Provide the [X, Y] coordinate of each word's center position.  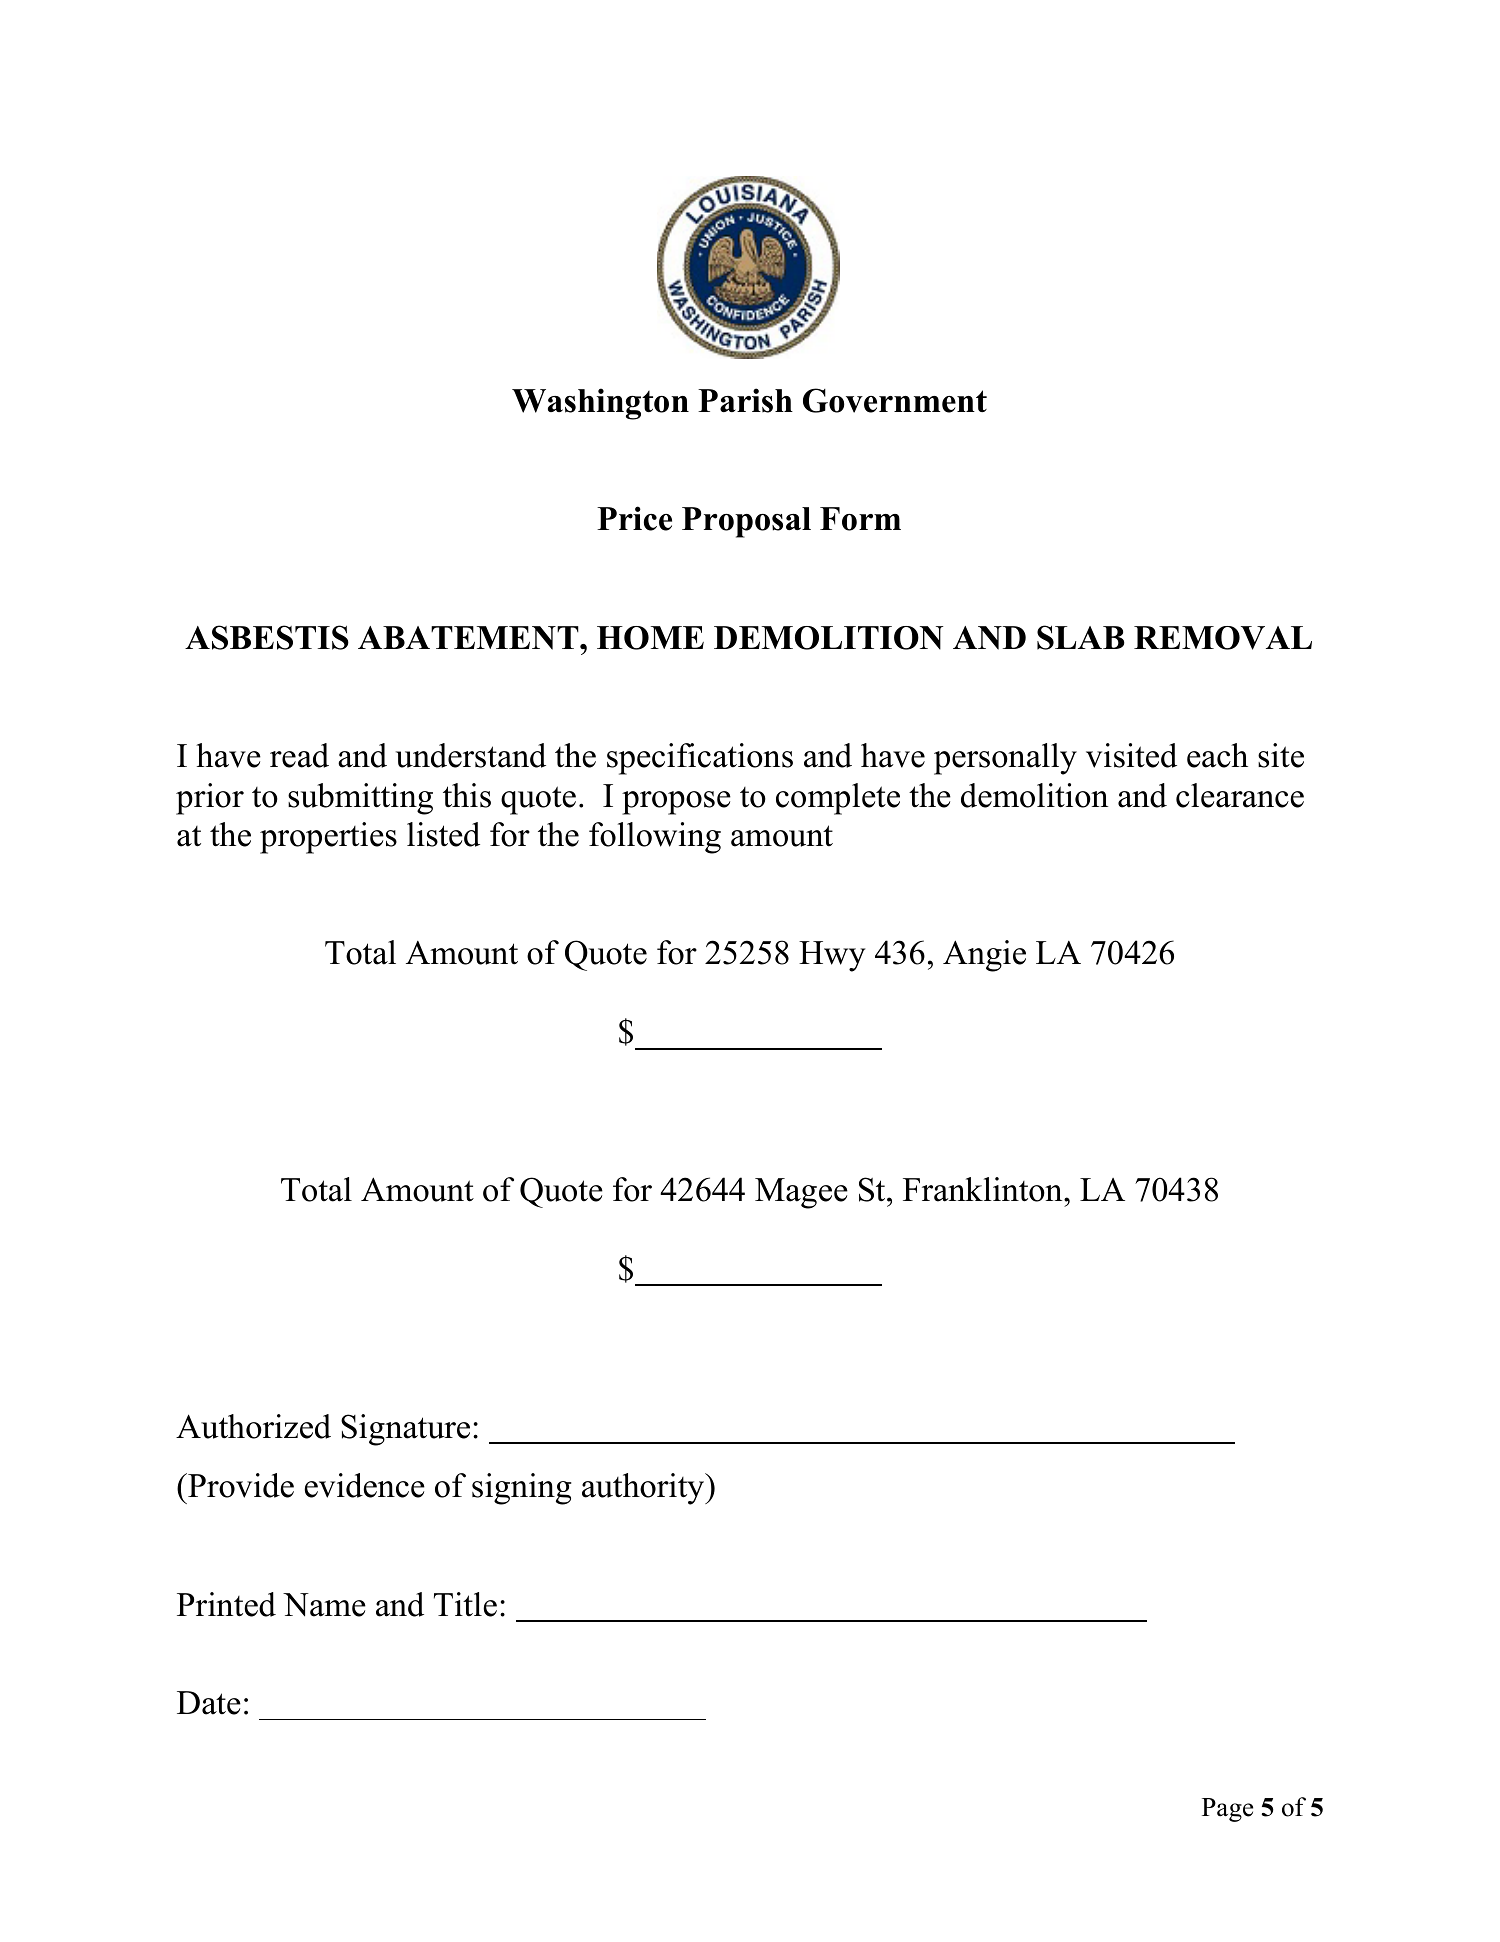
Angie [984, 956]
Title [465, 1604]
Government [895, 400]
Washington [600, 404]
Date [209, 1703]
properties [328, 838]
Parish [745, 400]
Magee [801, 1193]
